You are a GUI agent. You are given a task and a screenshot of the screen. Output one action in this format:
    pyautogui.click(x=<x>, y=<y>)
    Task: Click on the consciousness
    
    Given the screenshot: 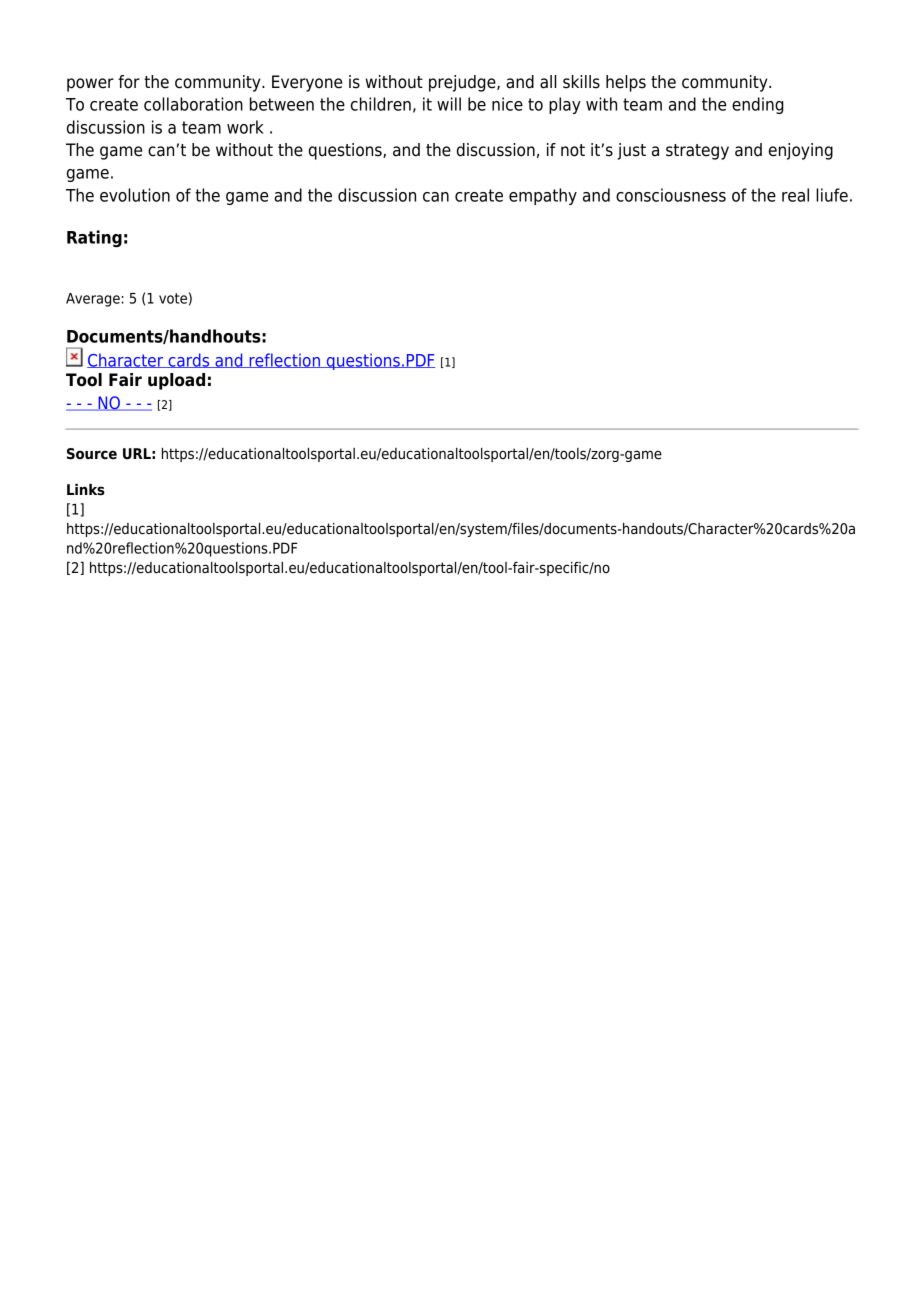 What is the action you would take?
    pyautogui.click(x=671, y=195)
